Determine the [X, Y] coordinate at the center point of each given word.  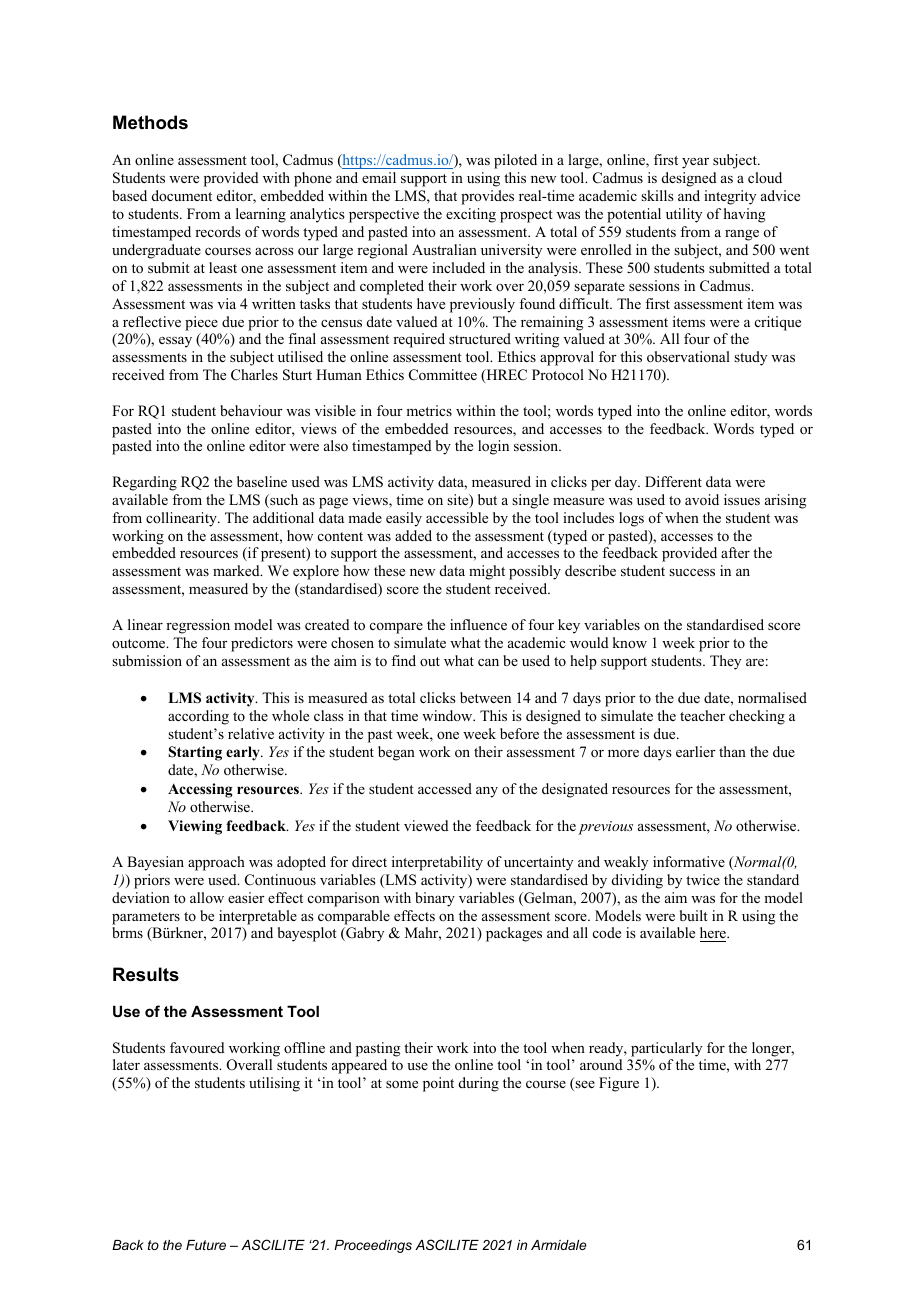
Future [206, 1245]
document [182, 195]
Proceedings [373, 1246]
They [725, 662]
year [695, 163]
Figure [619, 1084]
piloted [515, 161]
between [485, 697]
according [198, 717]
